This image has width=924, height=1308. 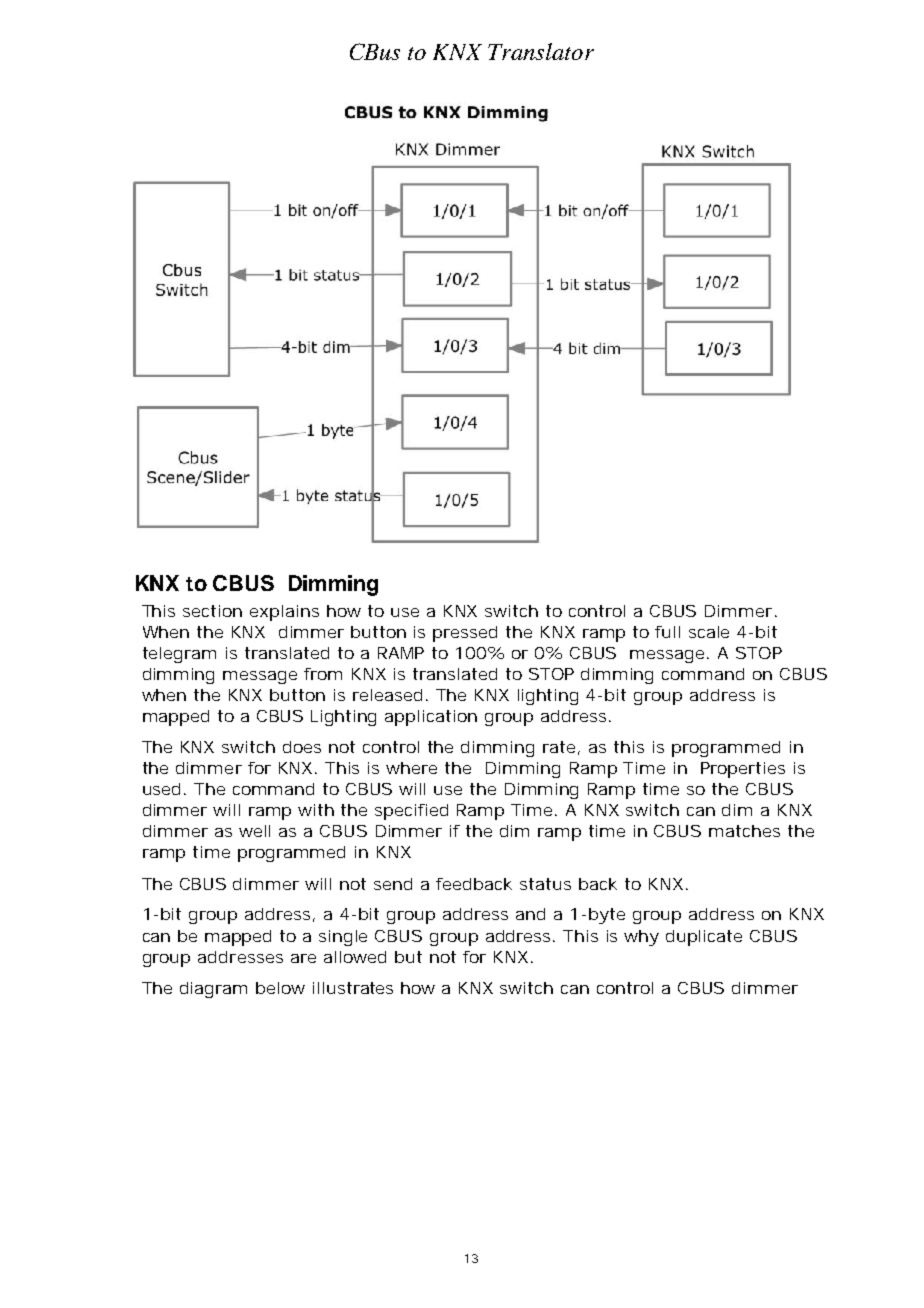 I want to click on scale, so click(x=709, y=632).
